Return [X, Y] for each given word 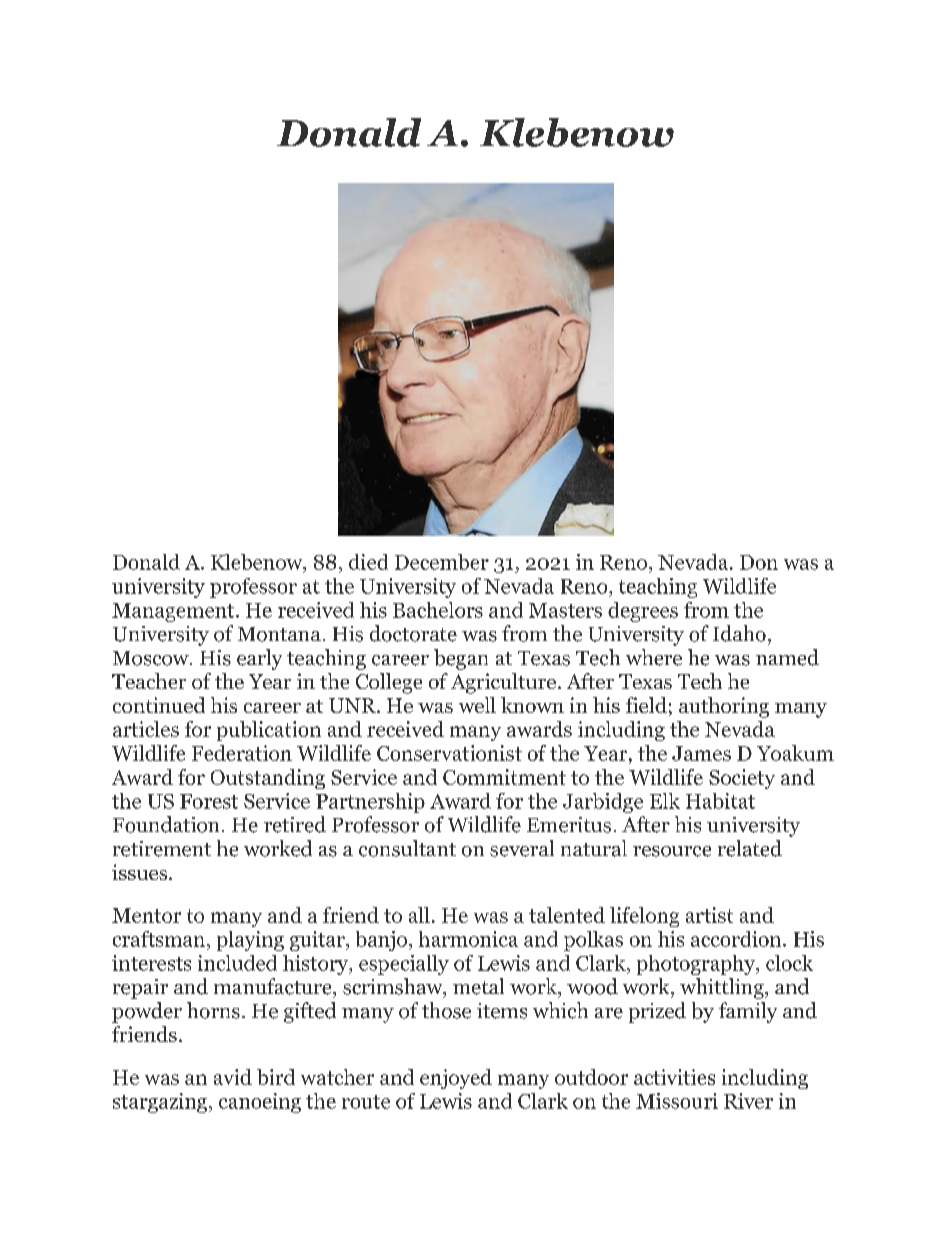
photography [697, 965]
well [477, 705]
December [442, 562]
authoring [724, 707]
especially [404, 965]
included [237, 963]
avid [233, 1077]
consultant [407, 848]
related [750, 848]
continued [159, 705]
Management [174, 612]
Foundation [166, 824]
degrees [643, 612]
